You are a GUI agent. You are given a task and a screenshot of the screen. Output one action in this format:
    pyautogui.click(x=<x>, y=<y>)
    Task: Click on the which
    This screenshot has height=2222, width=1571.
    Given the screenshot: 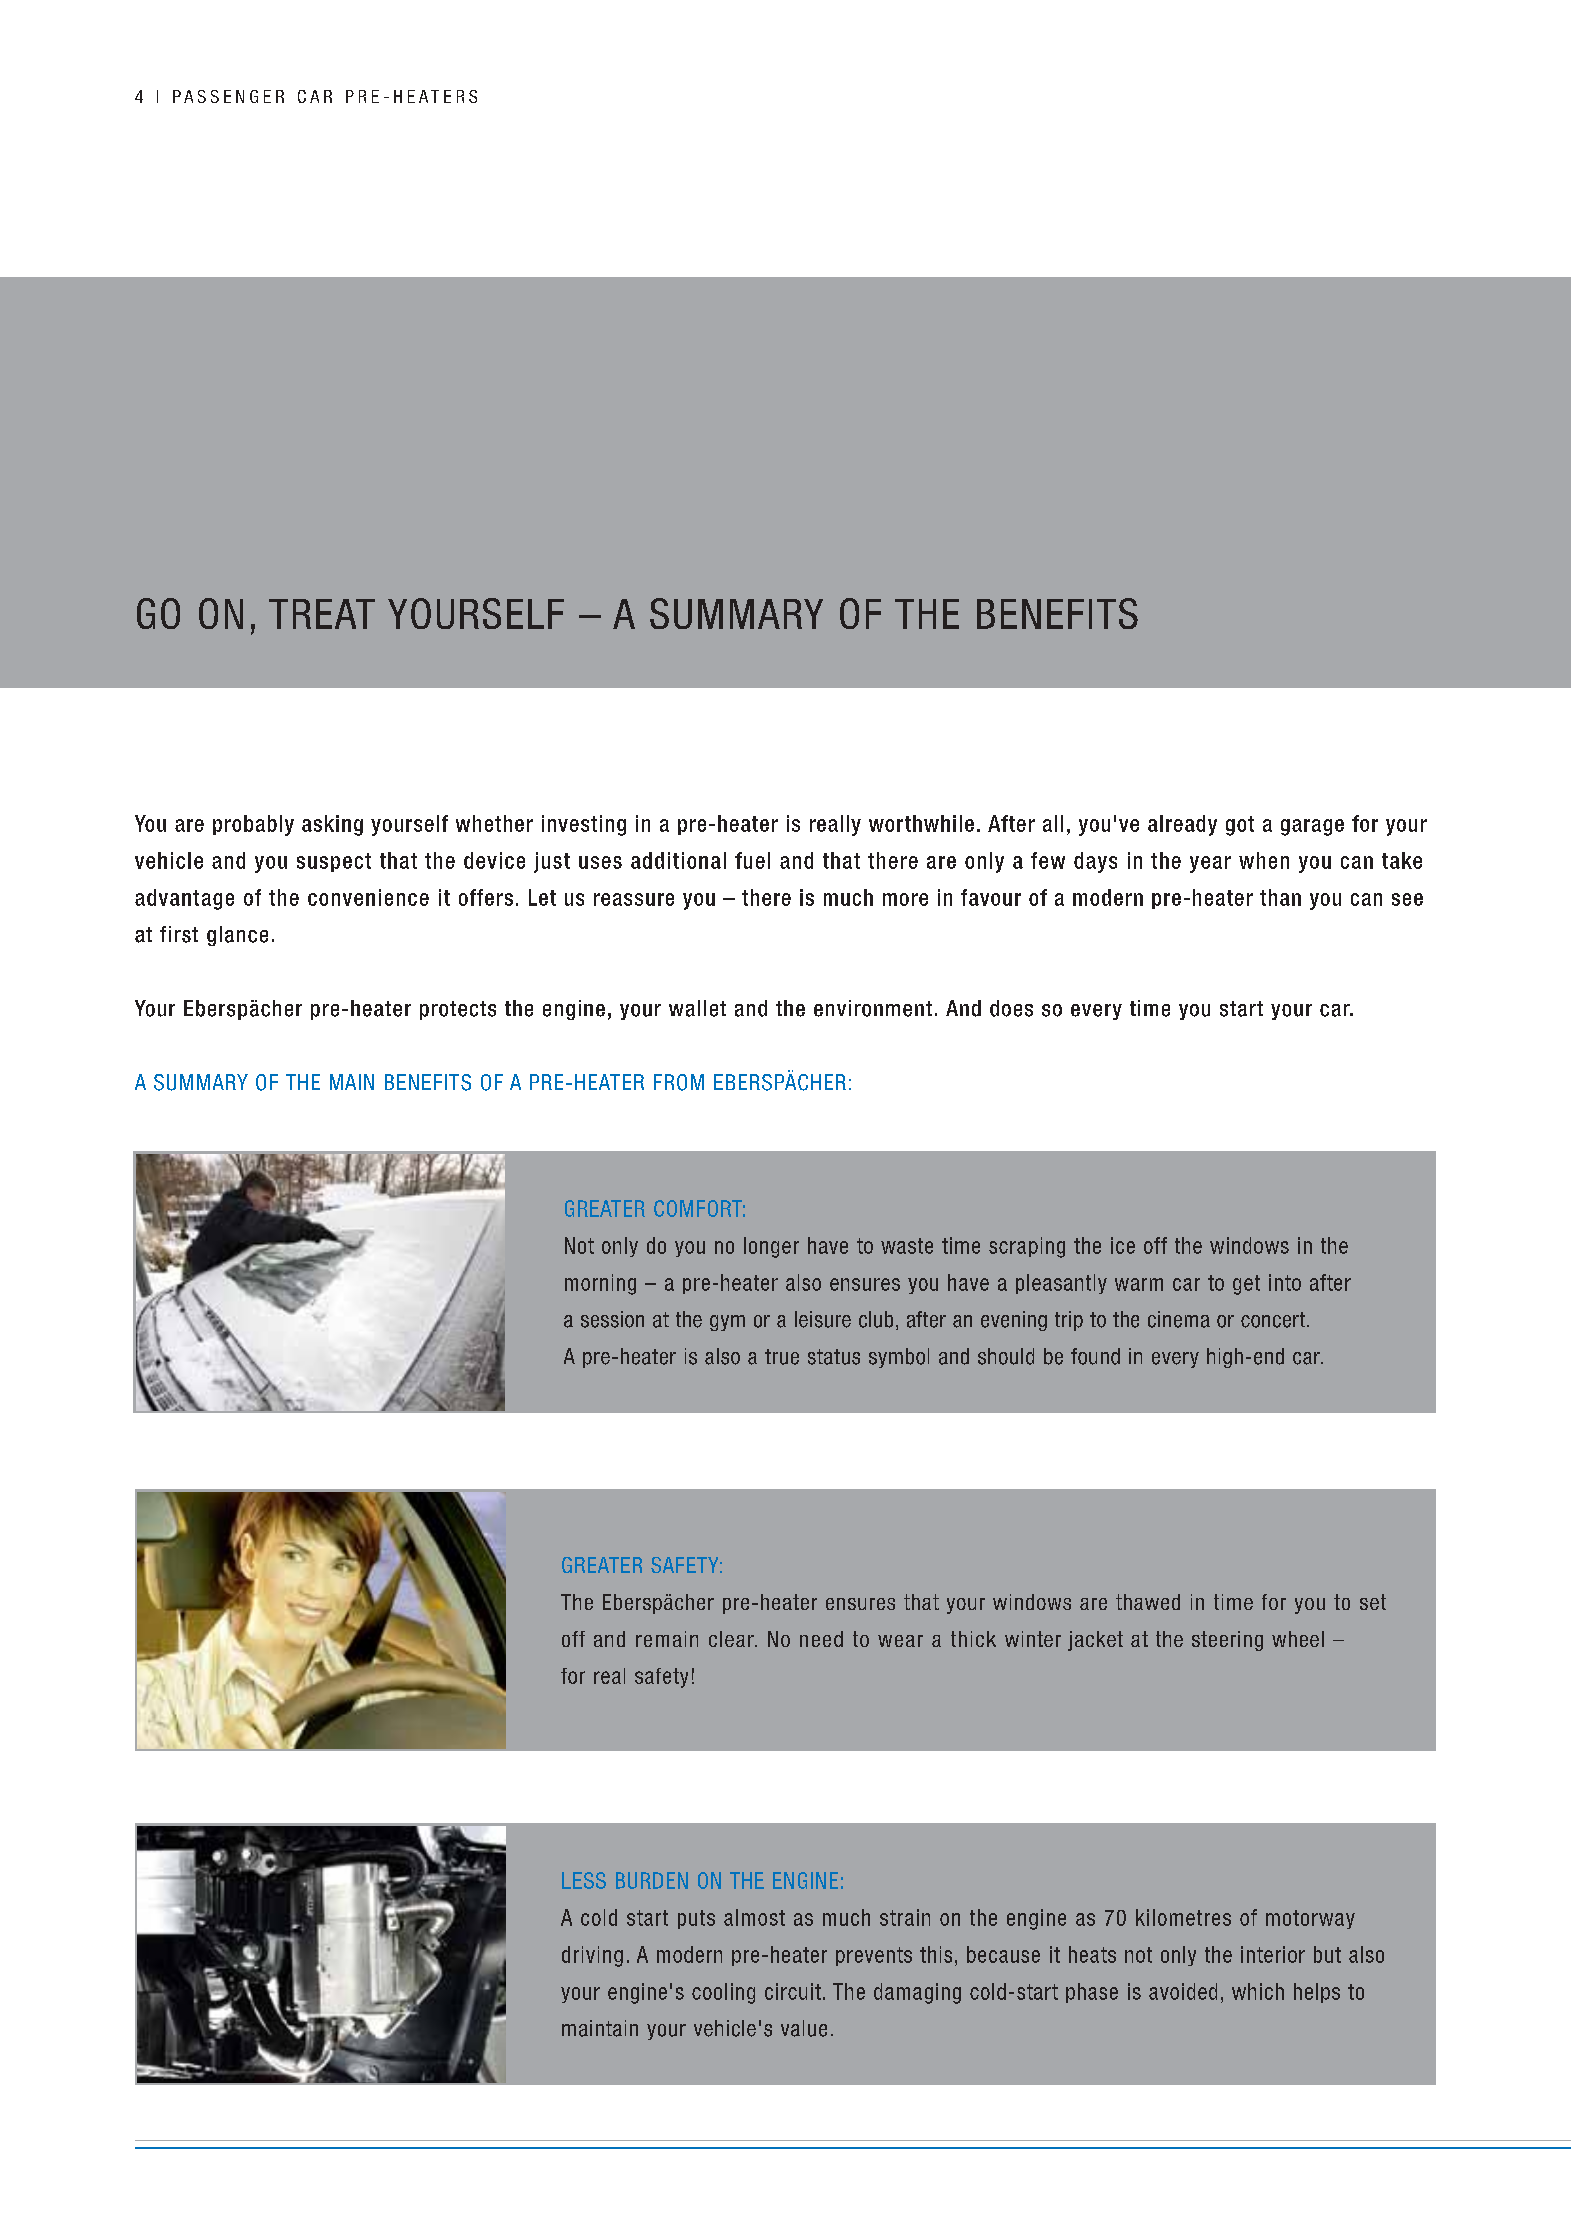 What is the action you would take?
    pyautogui.click(x=1258, y=1991)
